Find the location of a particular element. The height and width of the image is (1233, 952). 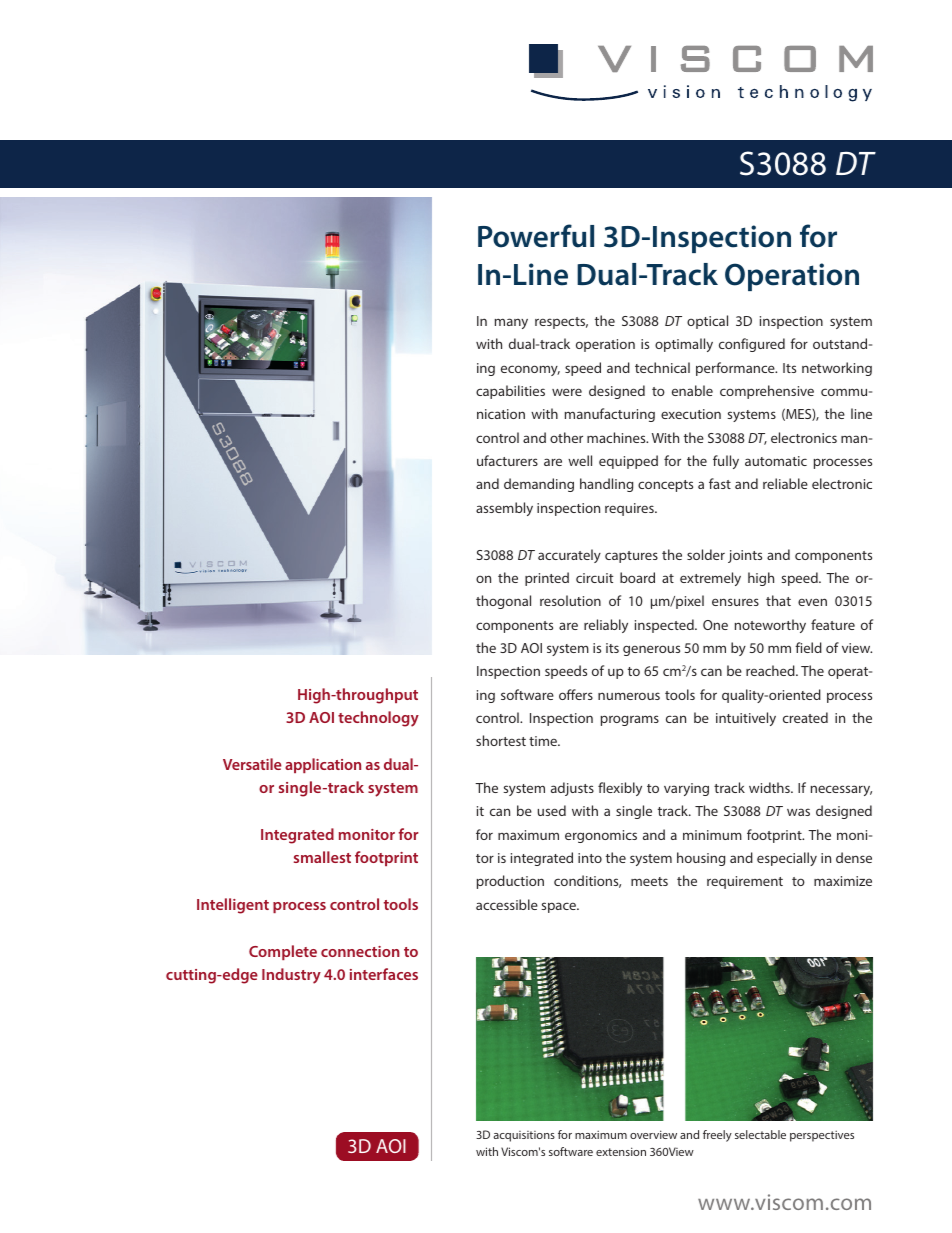

Industry is located at coordinates (291, 976).
